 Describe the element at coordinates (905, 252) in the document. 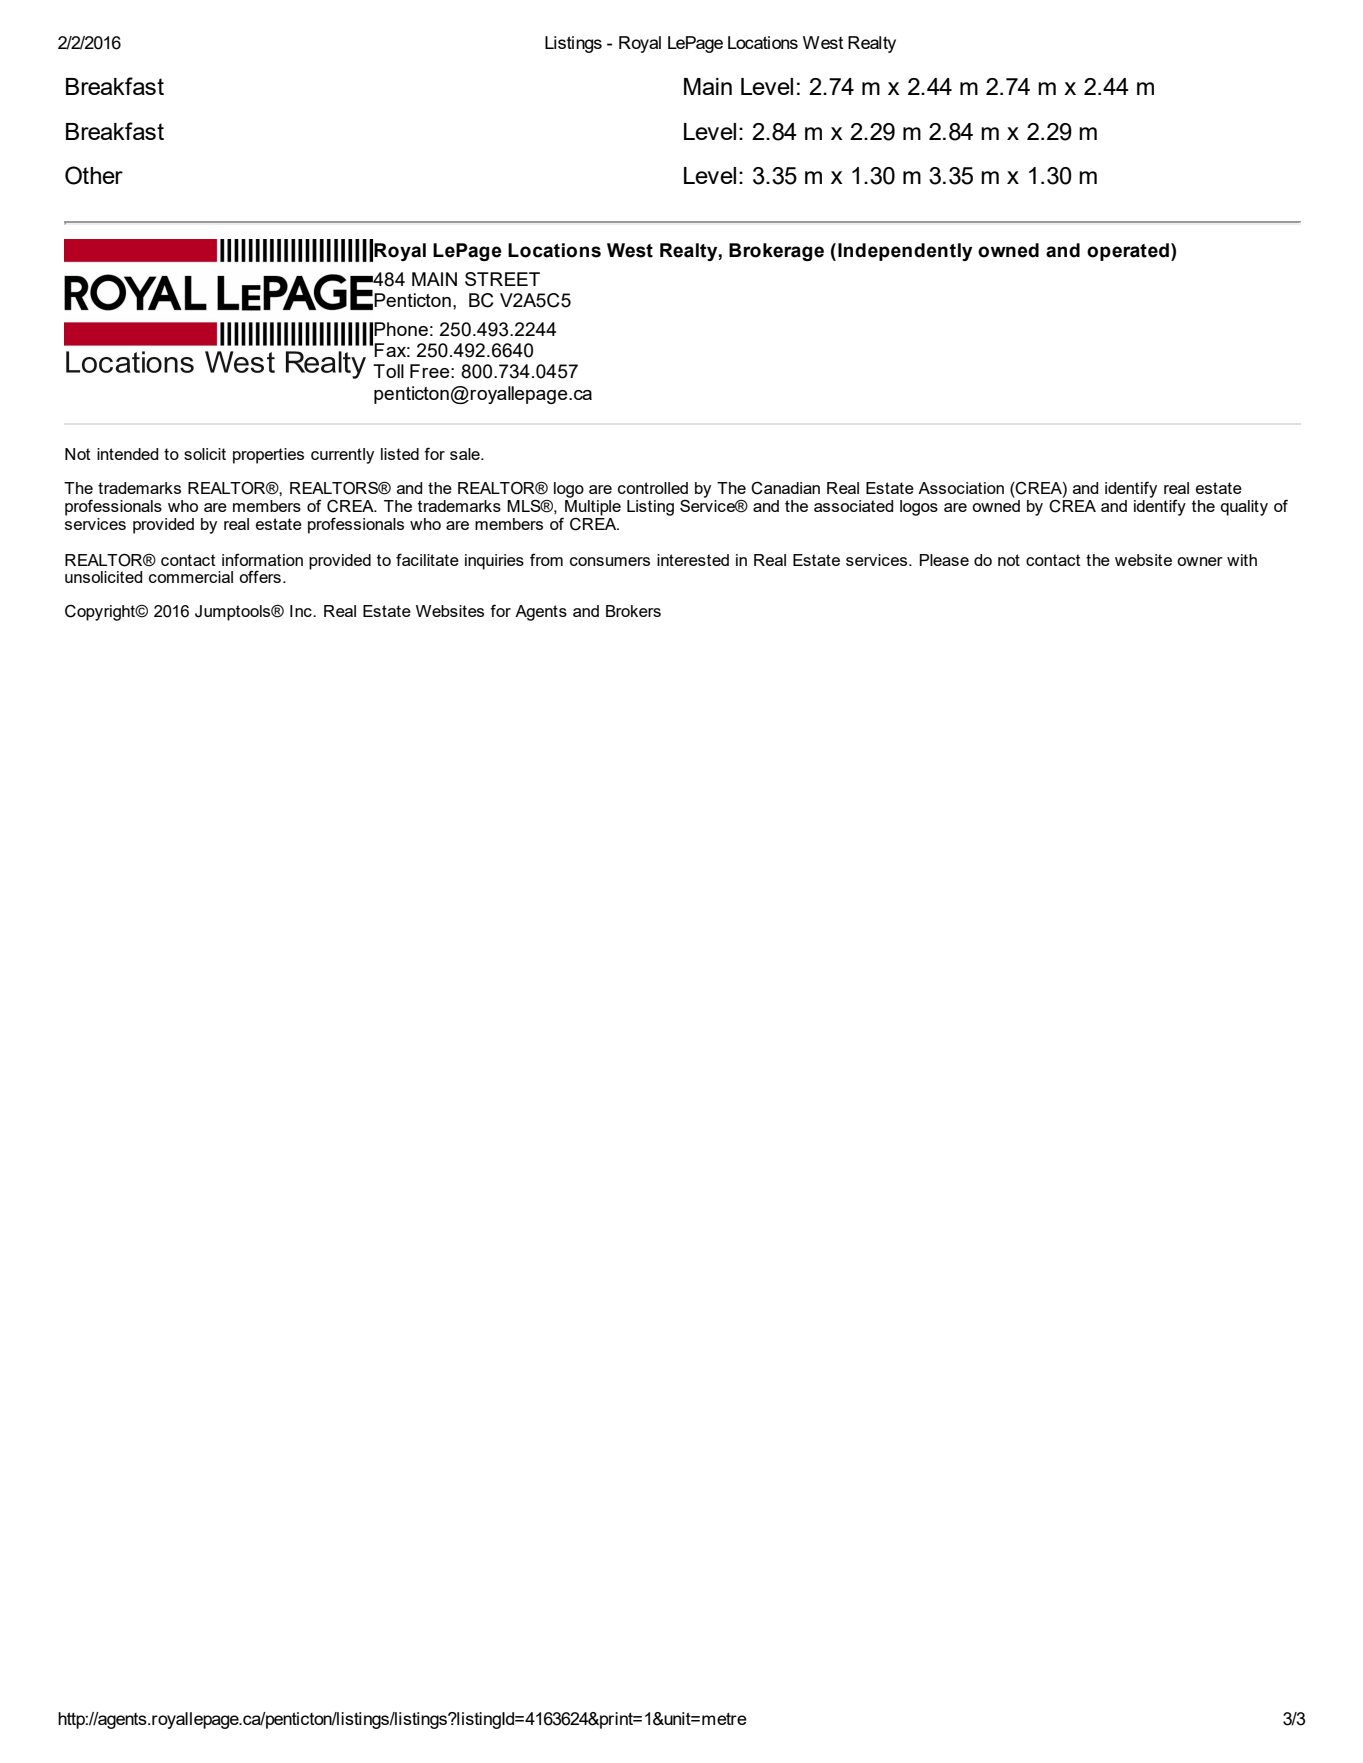

I see `Independently` at that location.
